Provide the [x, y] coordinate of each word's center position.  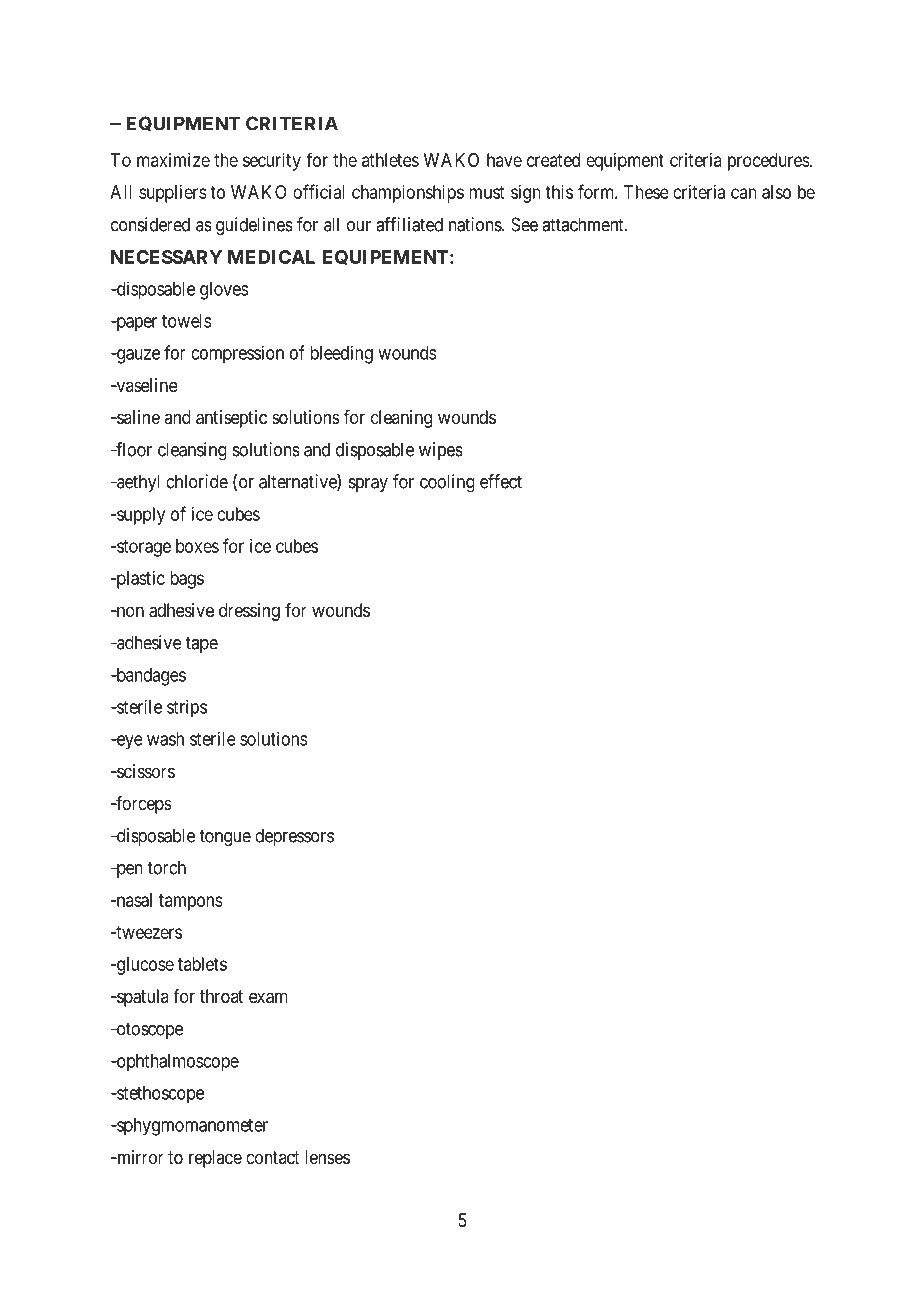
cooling [447, 483]
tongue [225, 838]
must [486, 192]
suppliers [173, 194]
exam [268, 998]
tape [201, 644]
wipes [441, 451]
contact [273, 1157]
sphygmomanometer [191, 1127]
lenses [327, 1157]
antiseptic [231, 419]
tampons [191, 902]
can [744, 193]
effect [501, 481]
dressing [249, 612]
